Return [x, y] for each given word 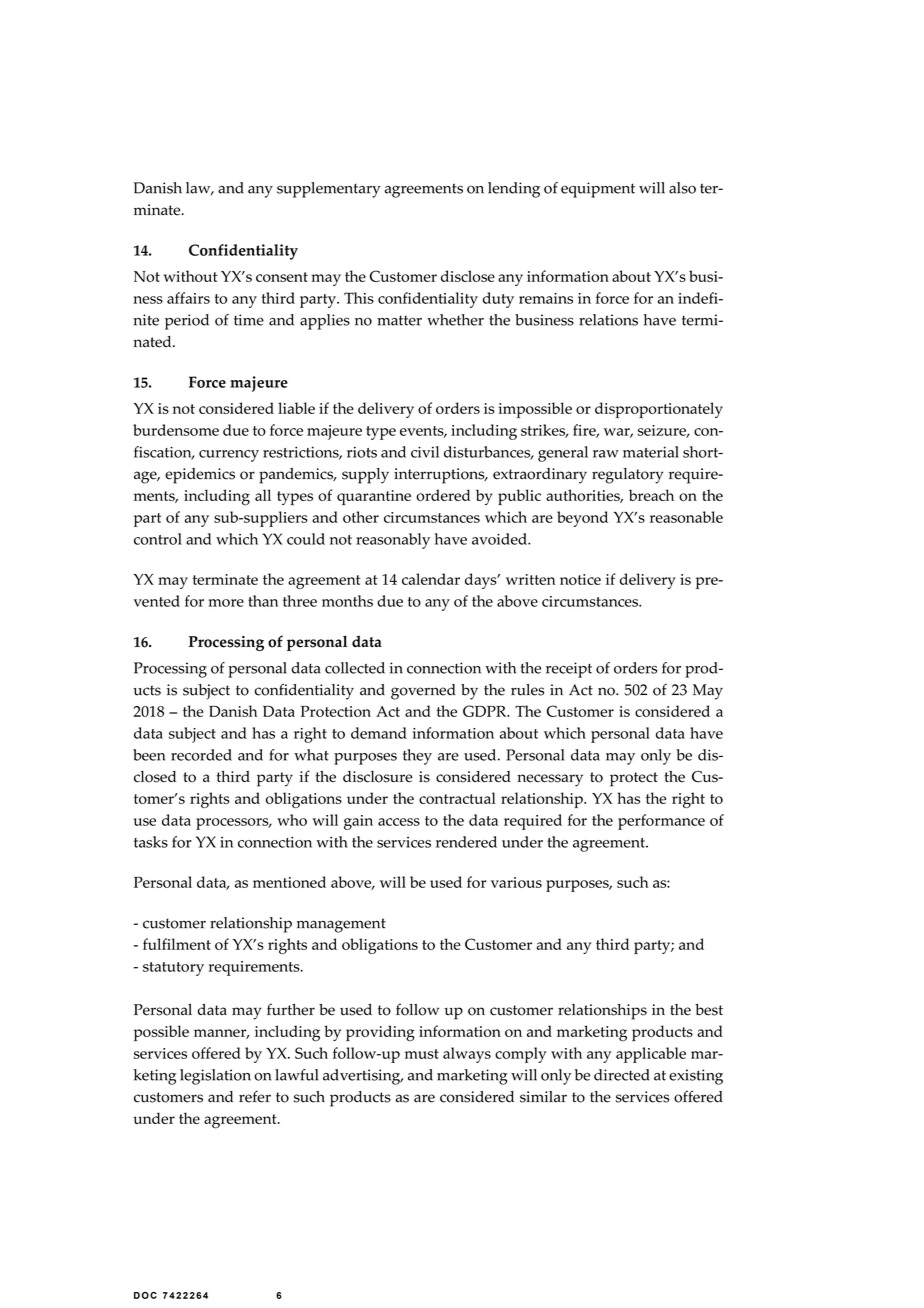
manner [221, 1034]
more [226, 603]
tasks [151, 842]
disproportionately [659, 410]
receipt [569, 670]
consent [282, 277]
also [682, 188]
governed [423, 692]
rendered [466, 842]
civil [425, 452]
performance [661, 822]
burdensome [176, 430]
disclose [468, 276]
